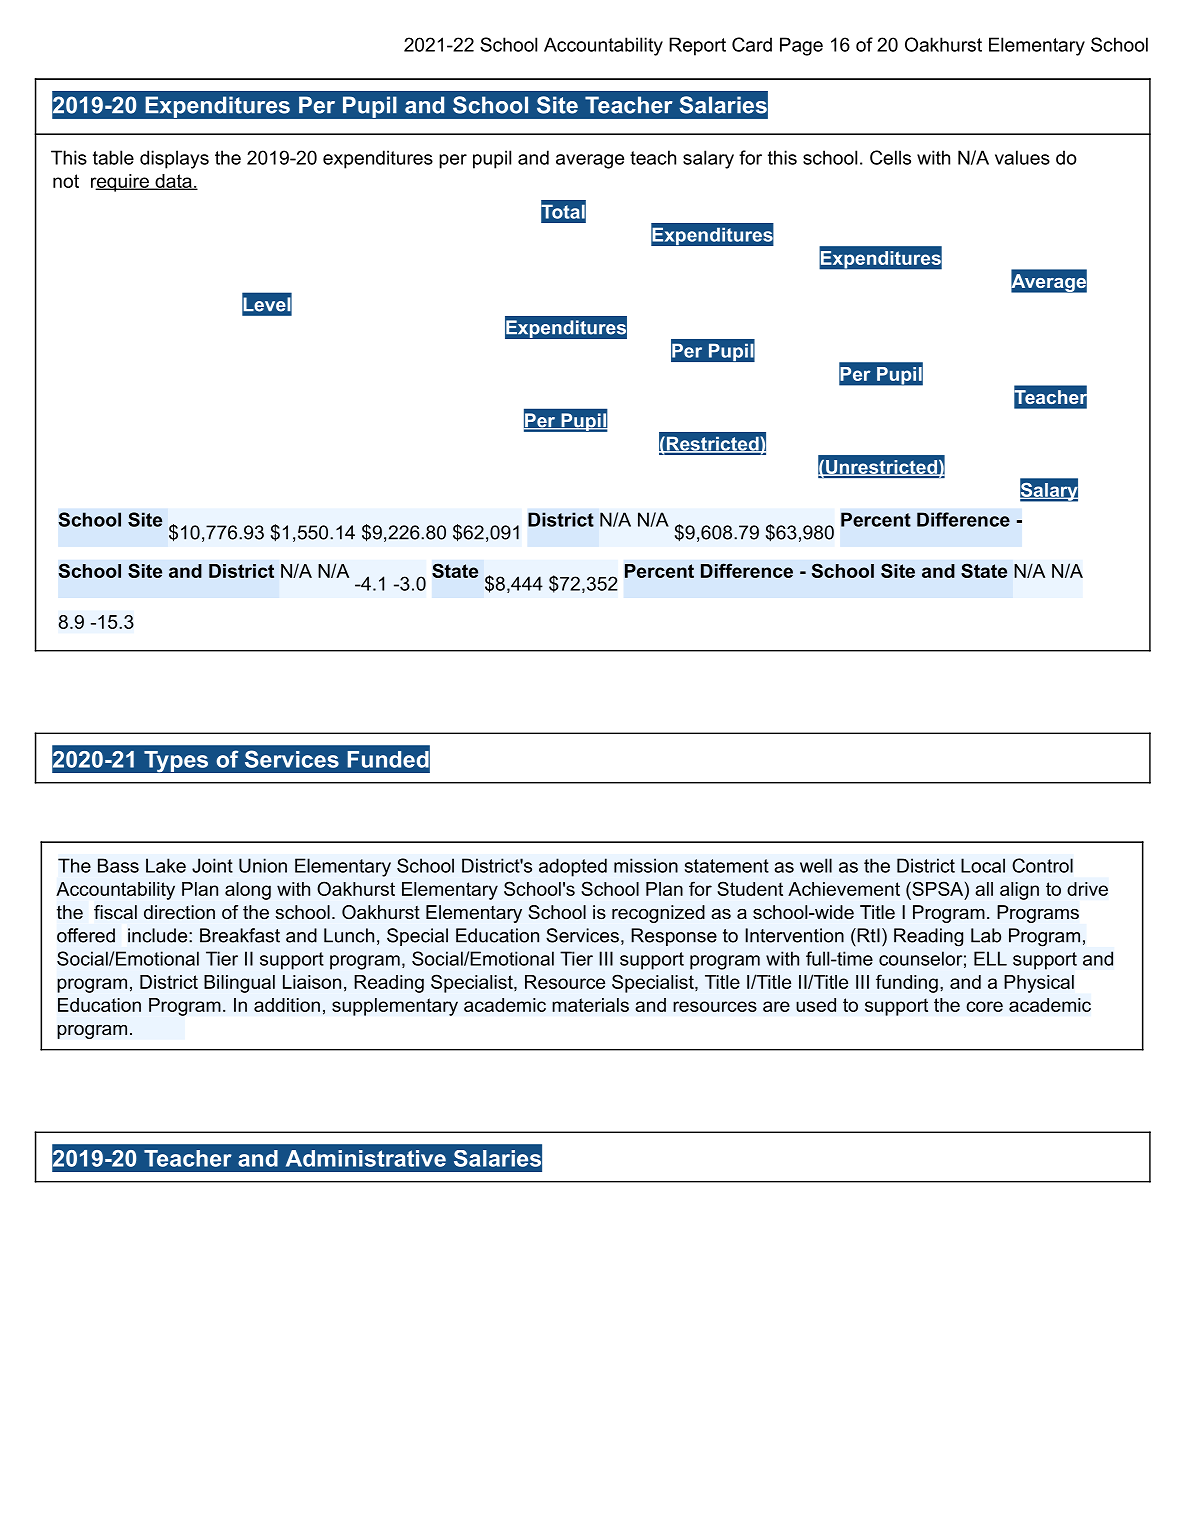 The height and width of the screenshot is (1532, 1184). Describe the element at coordinates (907, 983) in the screenshot. I see `funding` at that location.
